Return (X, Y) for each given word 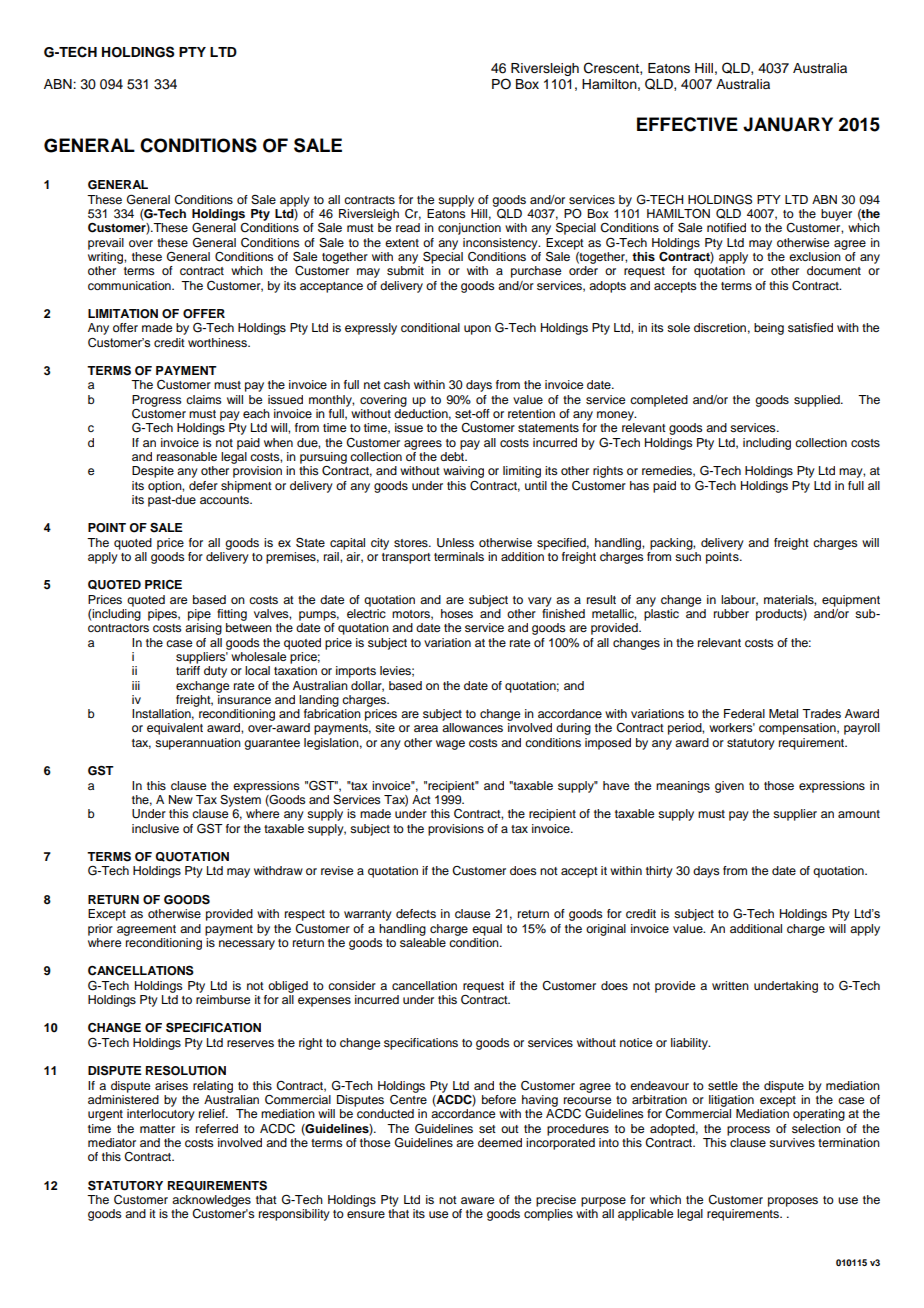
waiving (463, 472)
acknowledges (211, 1201)
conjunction (469, 229)
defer (203, 485)
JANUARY (788, 124)
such (688, 556)
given (729, 787)
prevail (106, 244)
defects (416, 913)
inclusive (155, 828)
